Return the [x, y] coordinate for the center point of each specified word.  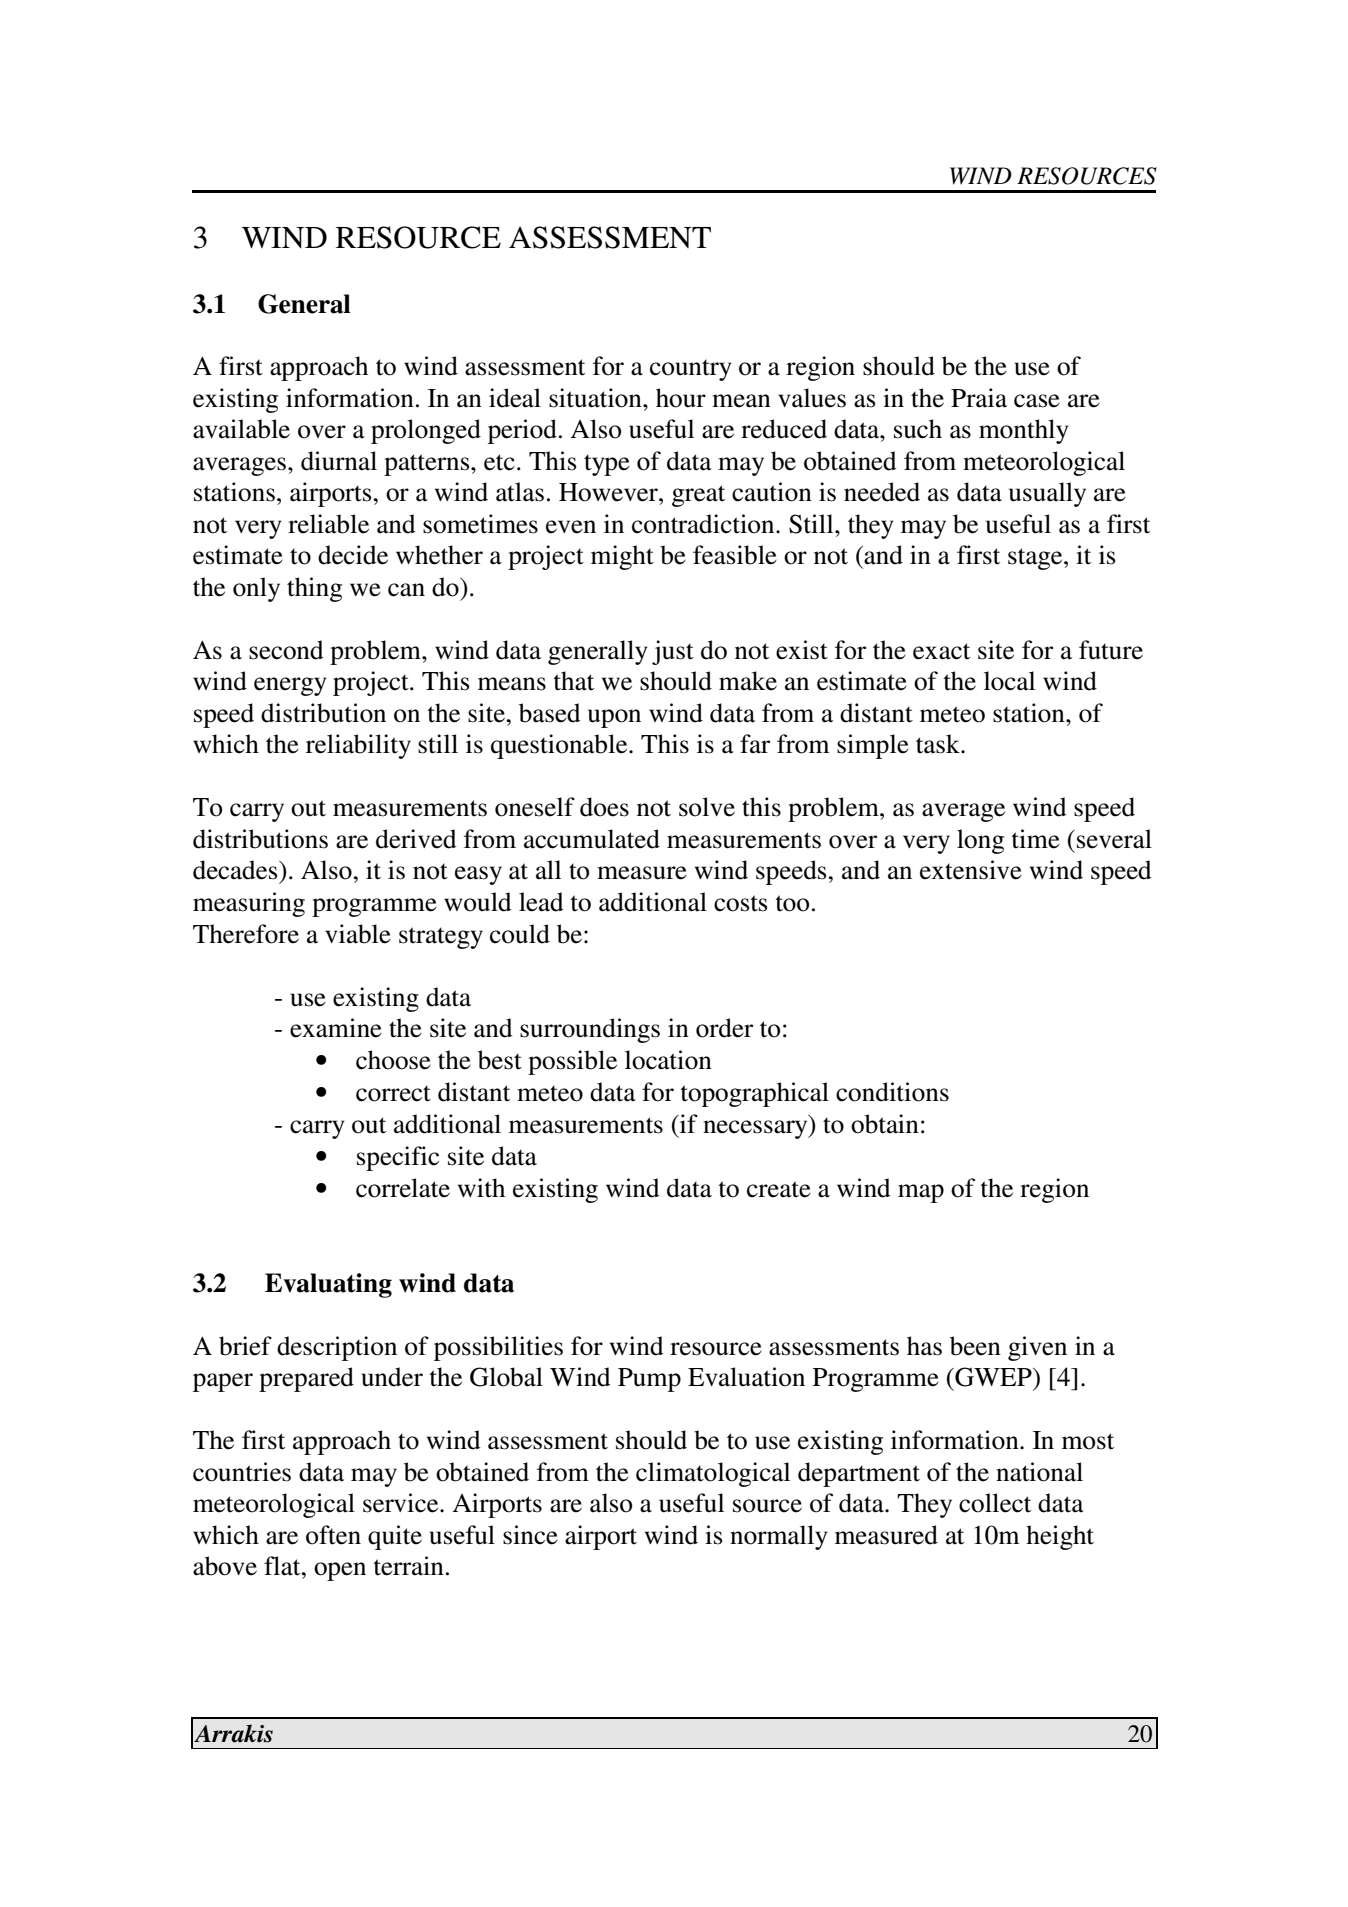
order [724, 1028]
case [1037, 401]
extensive [971, 870]
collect [995, 1503]
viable [358, 934]
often [333, 1535]
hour [681, 398]
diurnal [339, 461]
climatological [713, 1474]
